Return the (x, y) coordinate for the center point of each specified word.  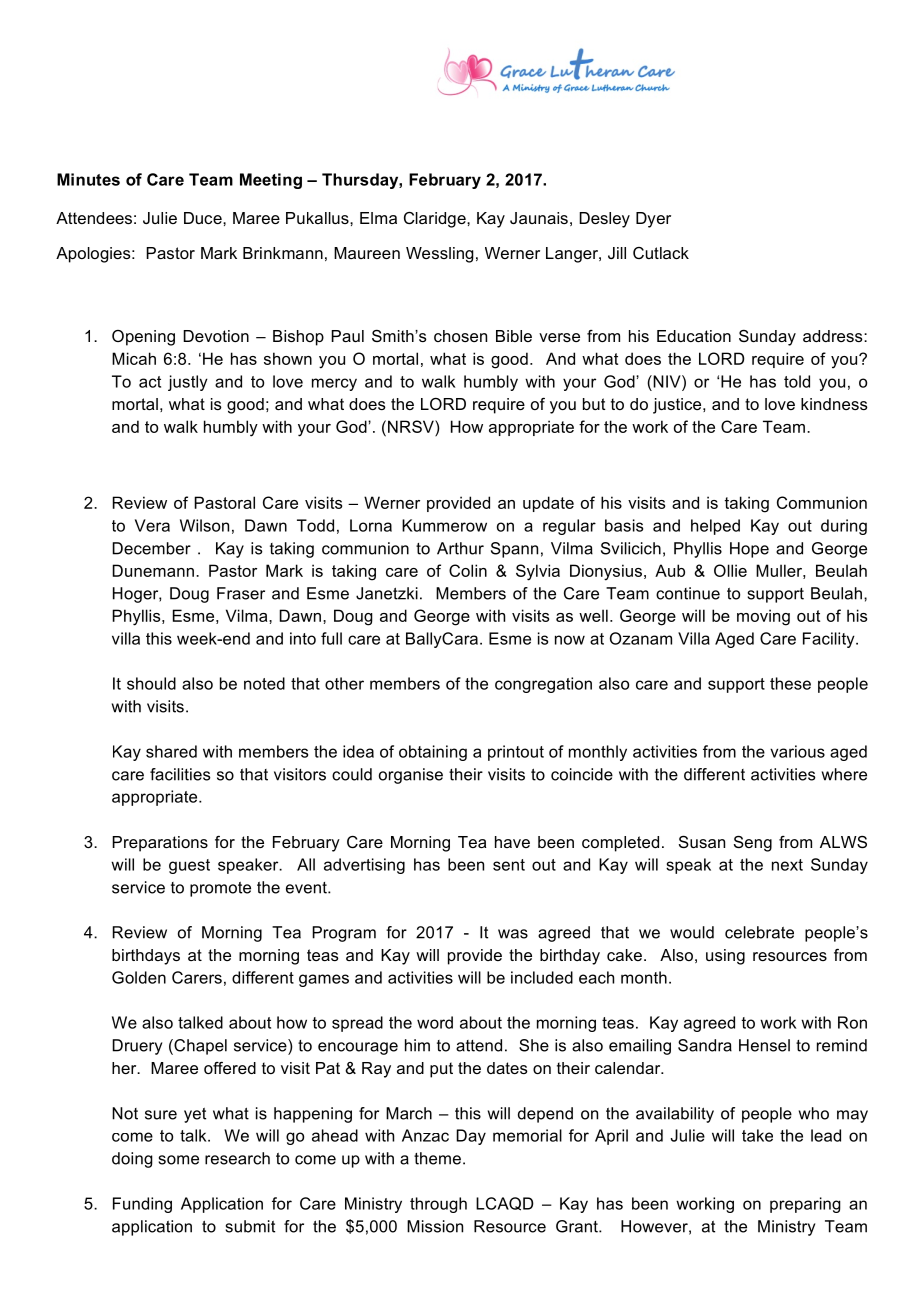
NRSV (412, 426)
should (151, 683)
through (438, 1205)
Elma (378, 218)
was (513, 934)
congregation (543, 685)
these (790, 683)
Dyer (653, 220)
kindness (834, 404)
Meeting (271, 181)
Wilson (204, 525)
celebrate (759, 932)
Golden (139, 977)
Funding (142, 1205)
